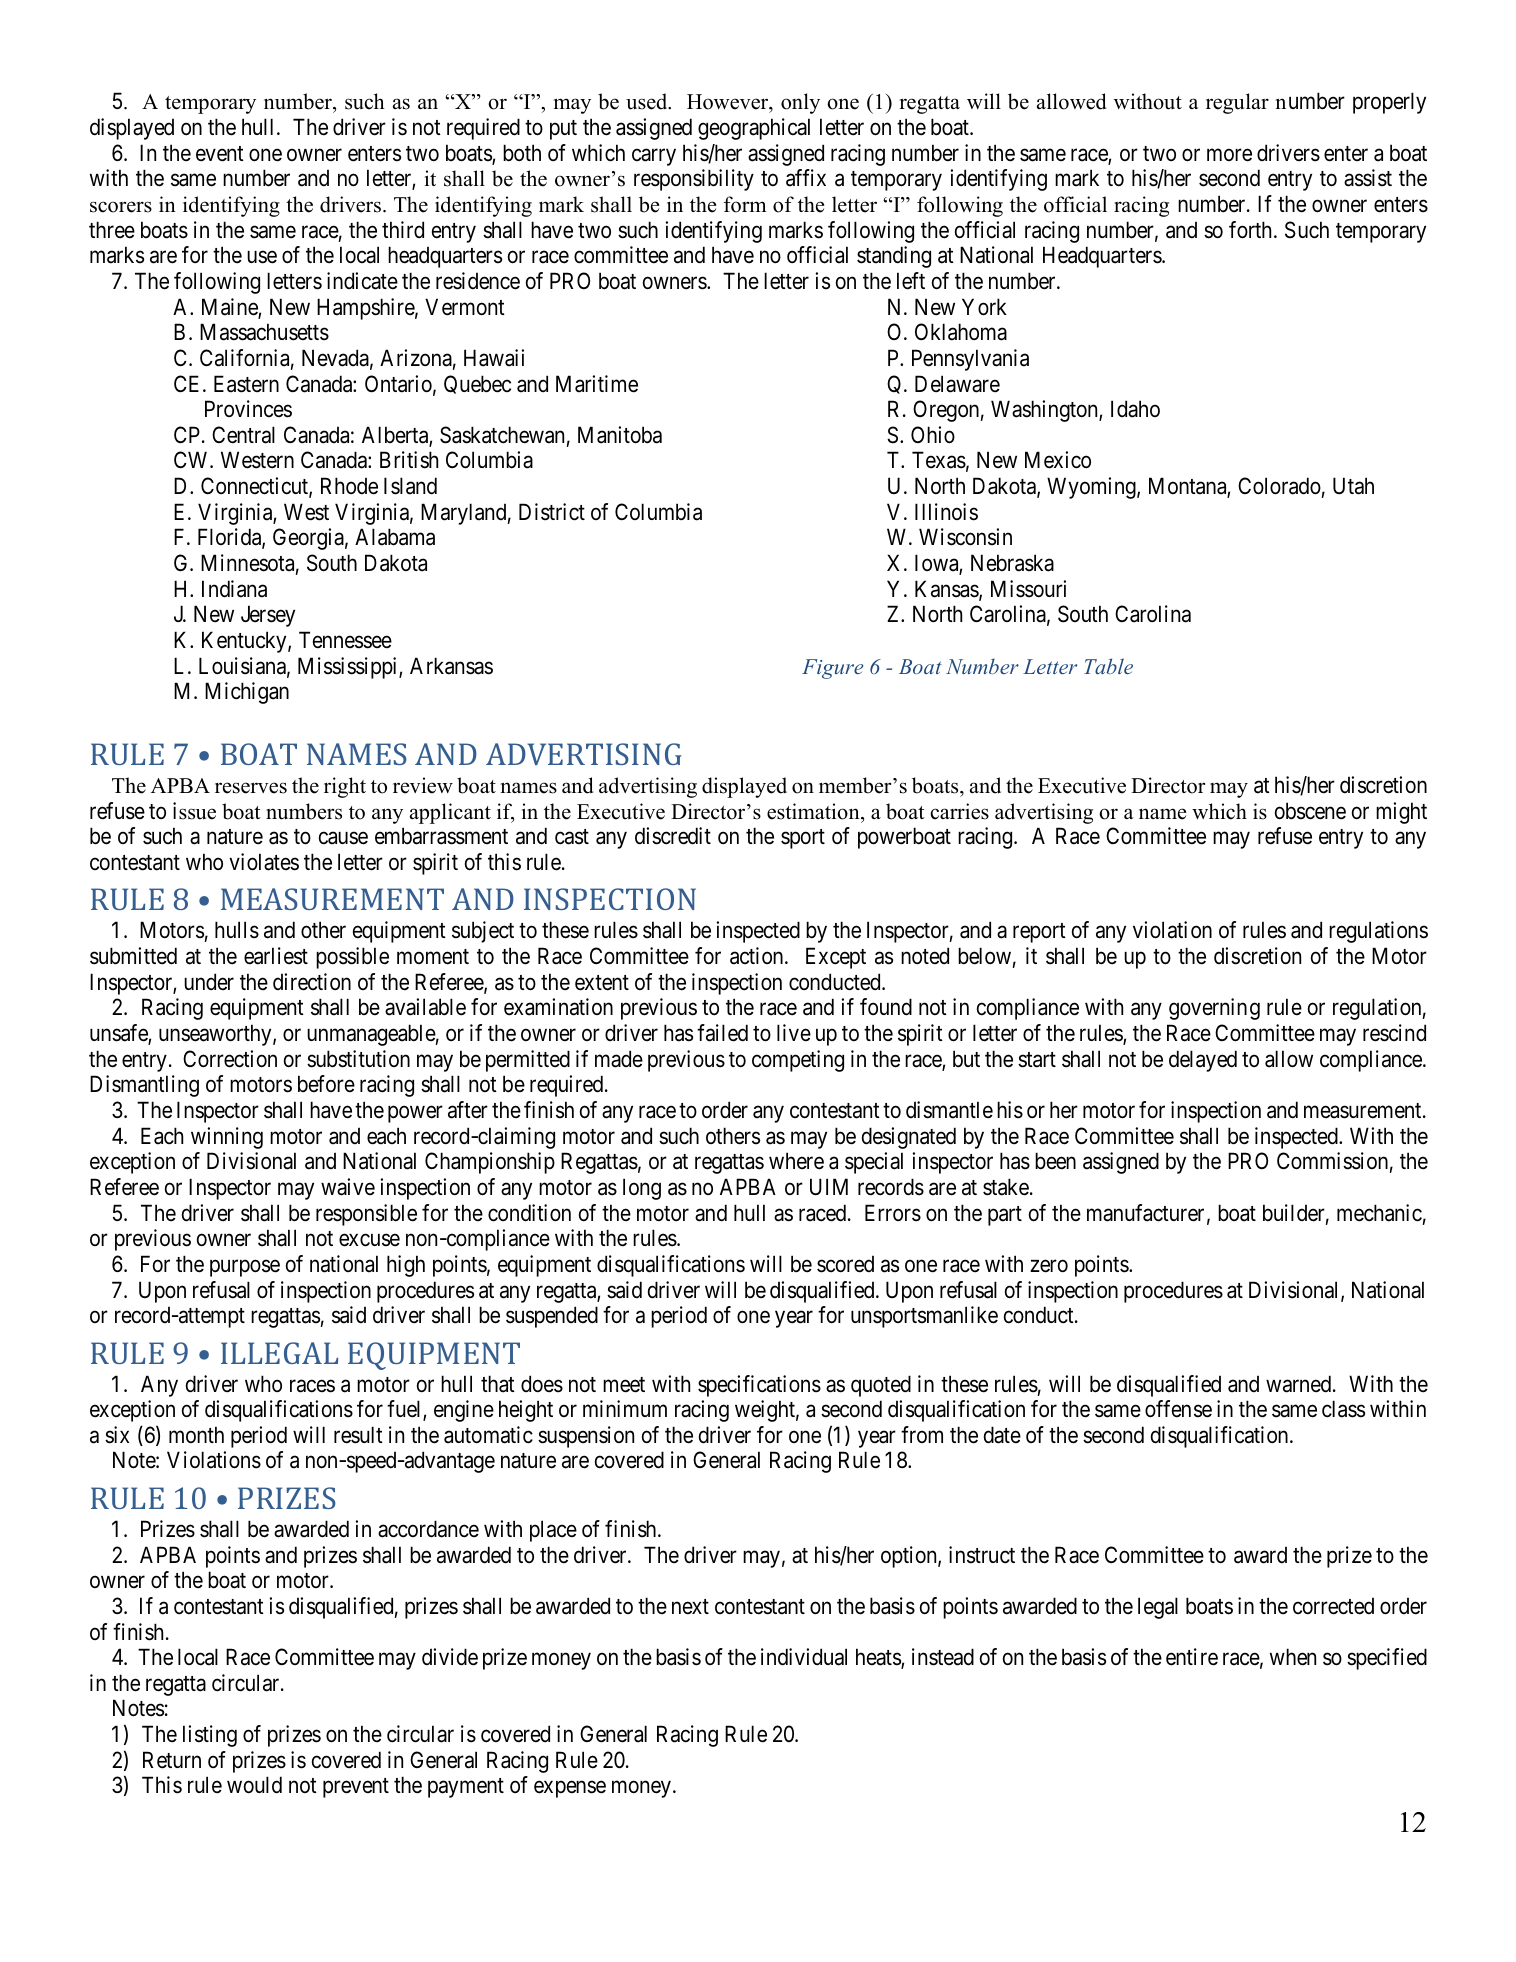 Image resolution: width=1516 pixels, height=1962 pixels. I want to click on individual, so click(804, 1657).
